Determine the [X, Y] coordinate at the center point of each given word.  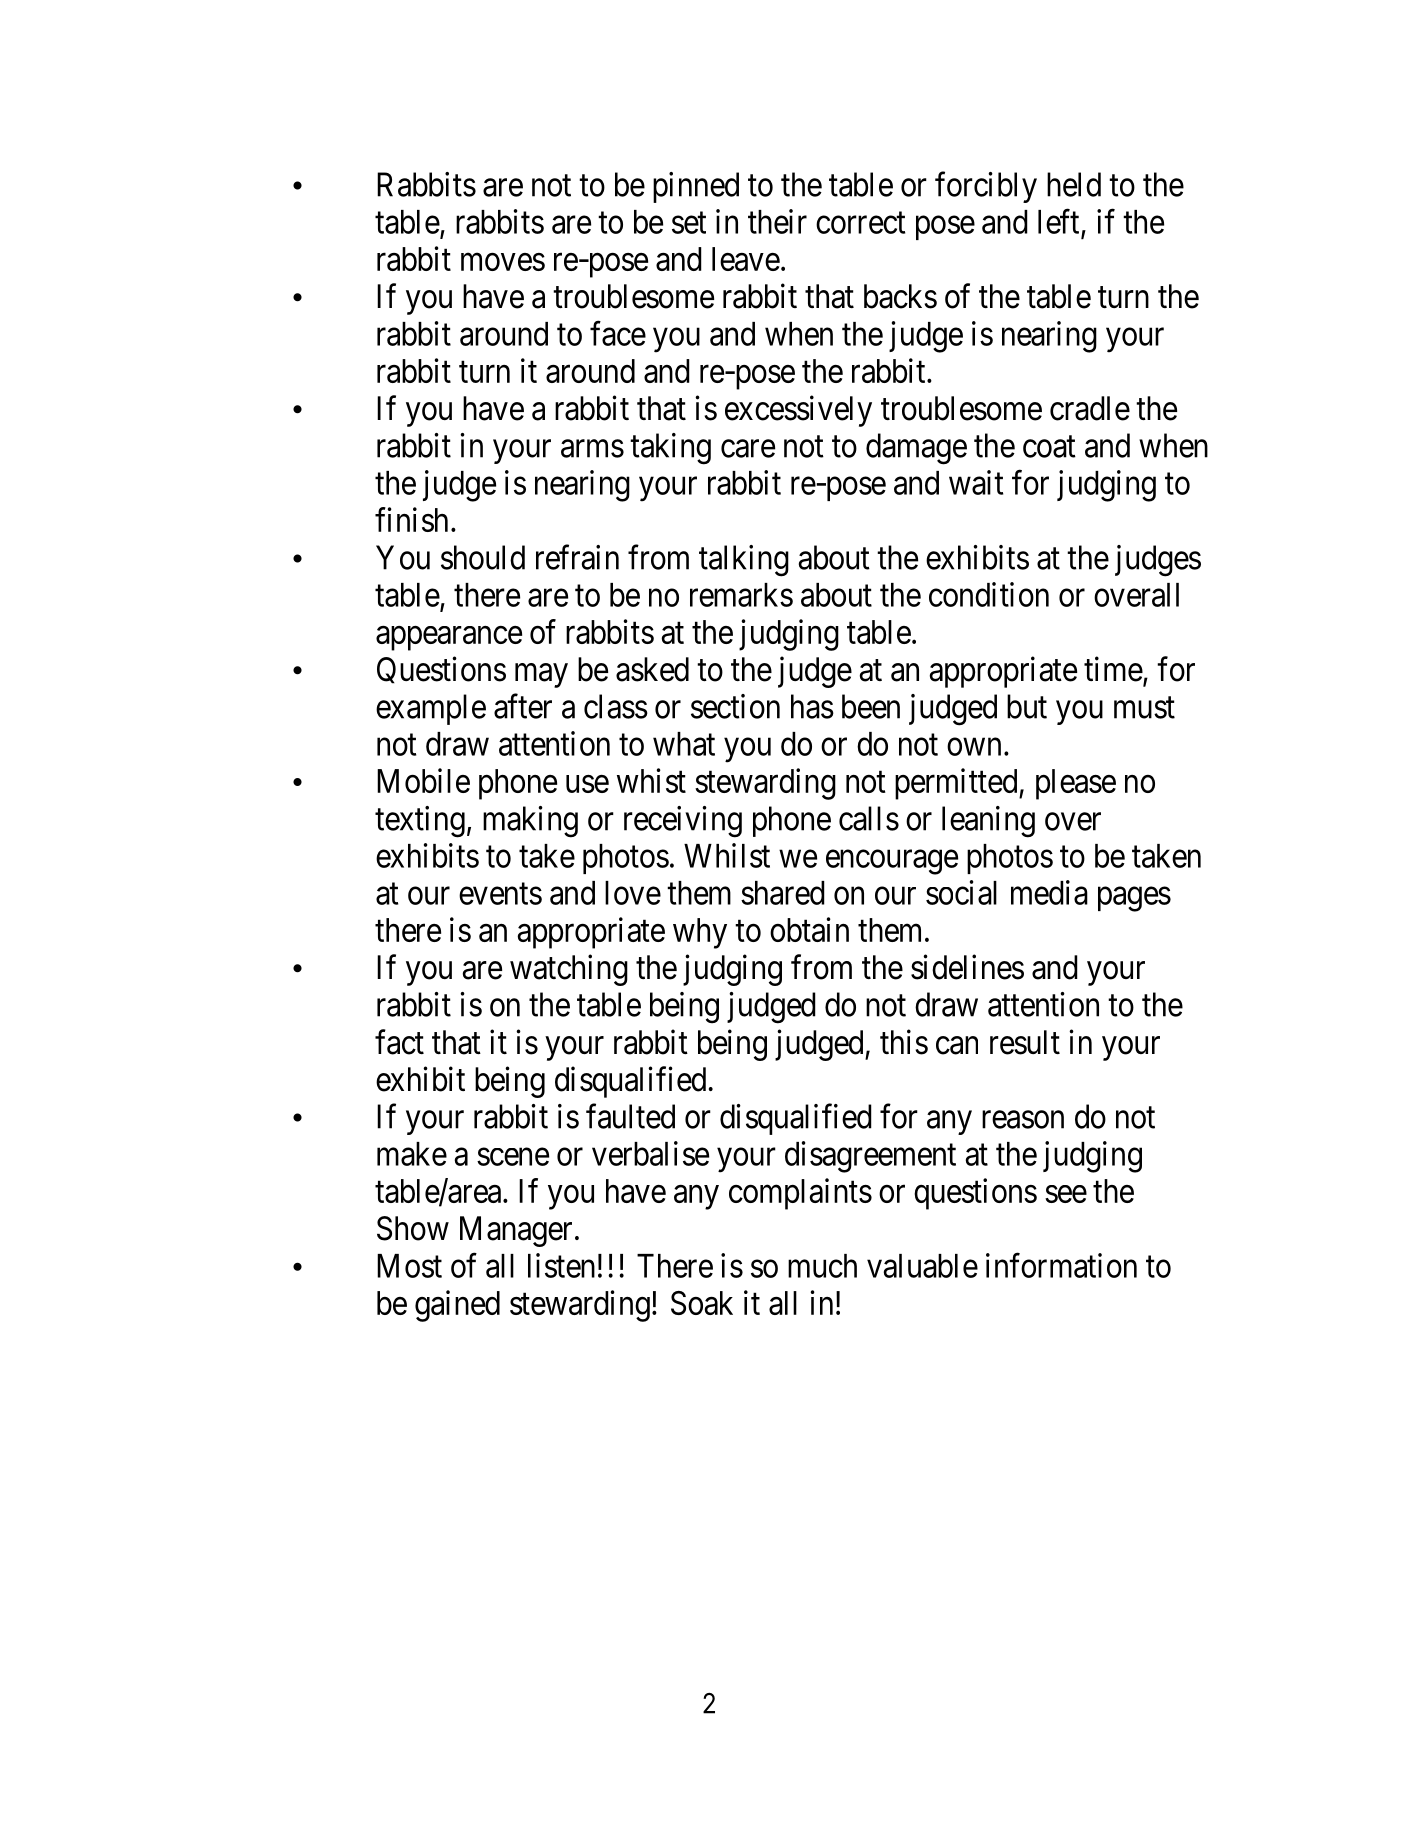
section [735, 706]
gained [457, 1306]
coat [1049, 447]
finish [411, 519]
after [523, 706]
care [748, 449]
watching [569, 970]
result [1025, 1042]
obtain [809, 929]
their [777, 221]
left [1058, 221]
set [689, 223]
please [1076, 784]
